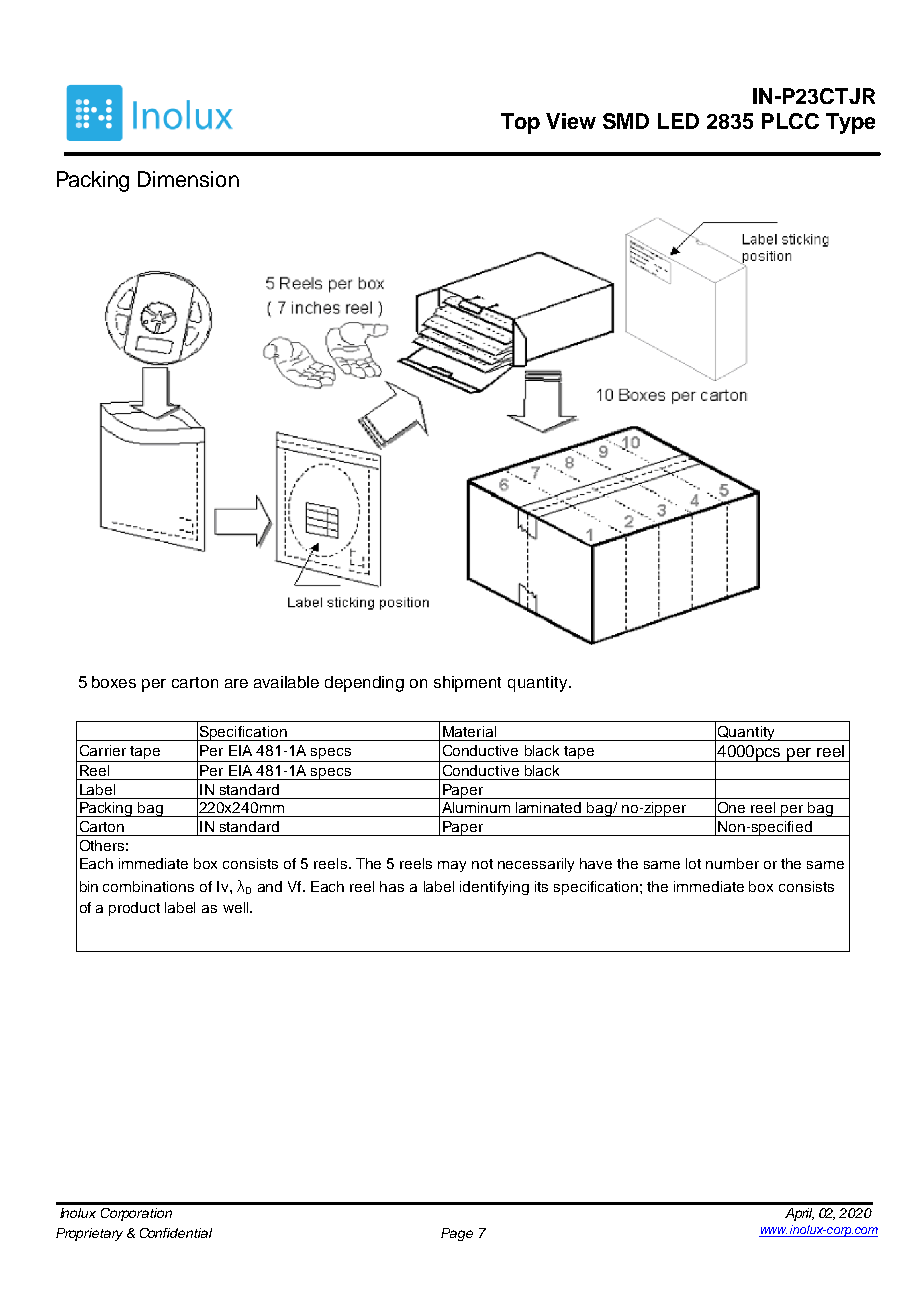  Describe the element at coordinates (850, 123) in the screenshot. I see `Type` at that location.
